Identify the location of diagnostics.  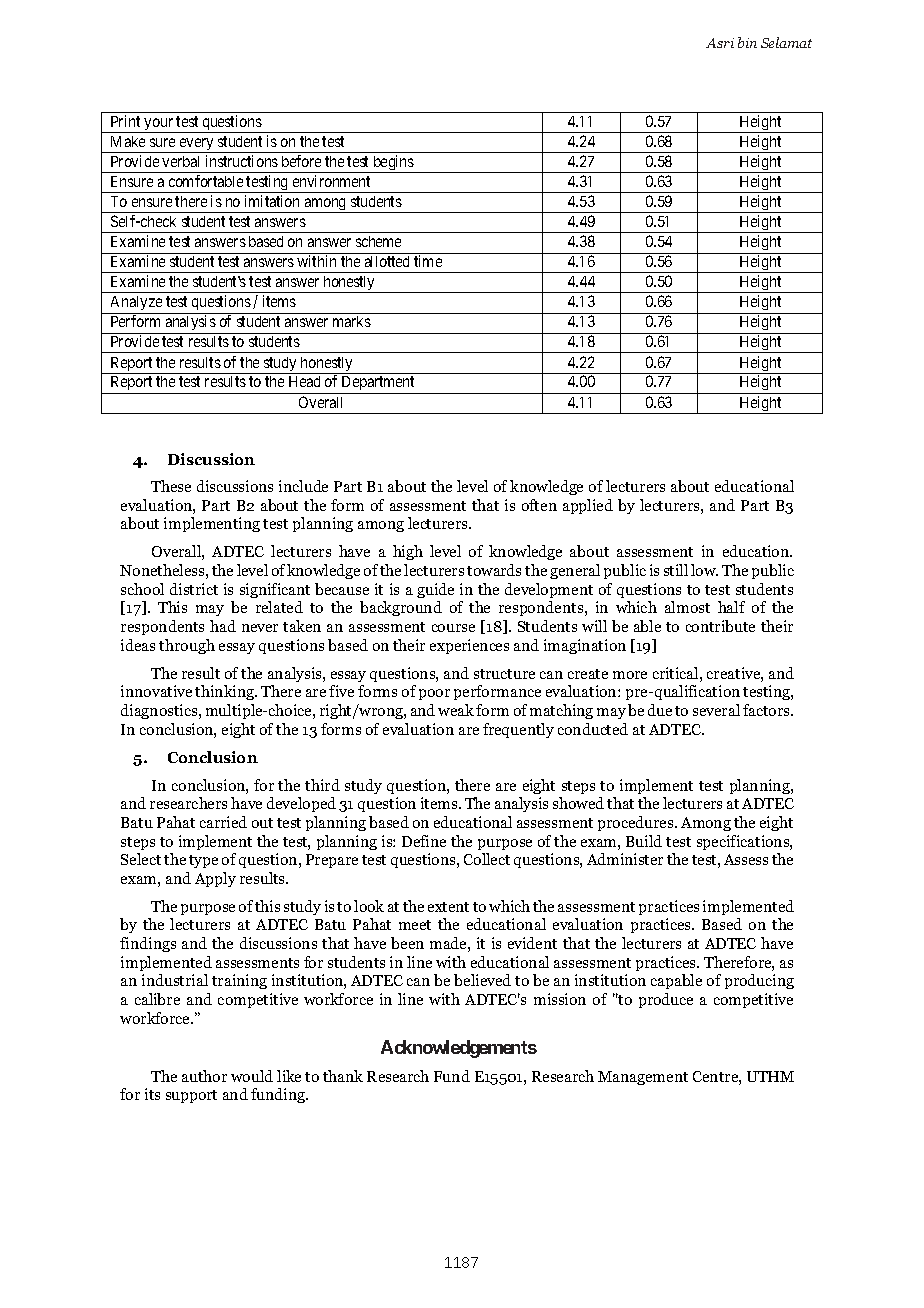
(160, 711).
